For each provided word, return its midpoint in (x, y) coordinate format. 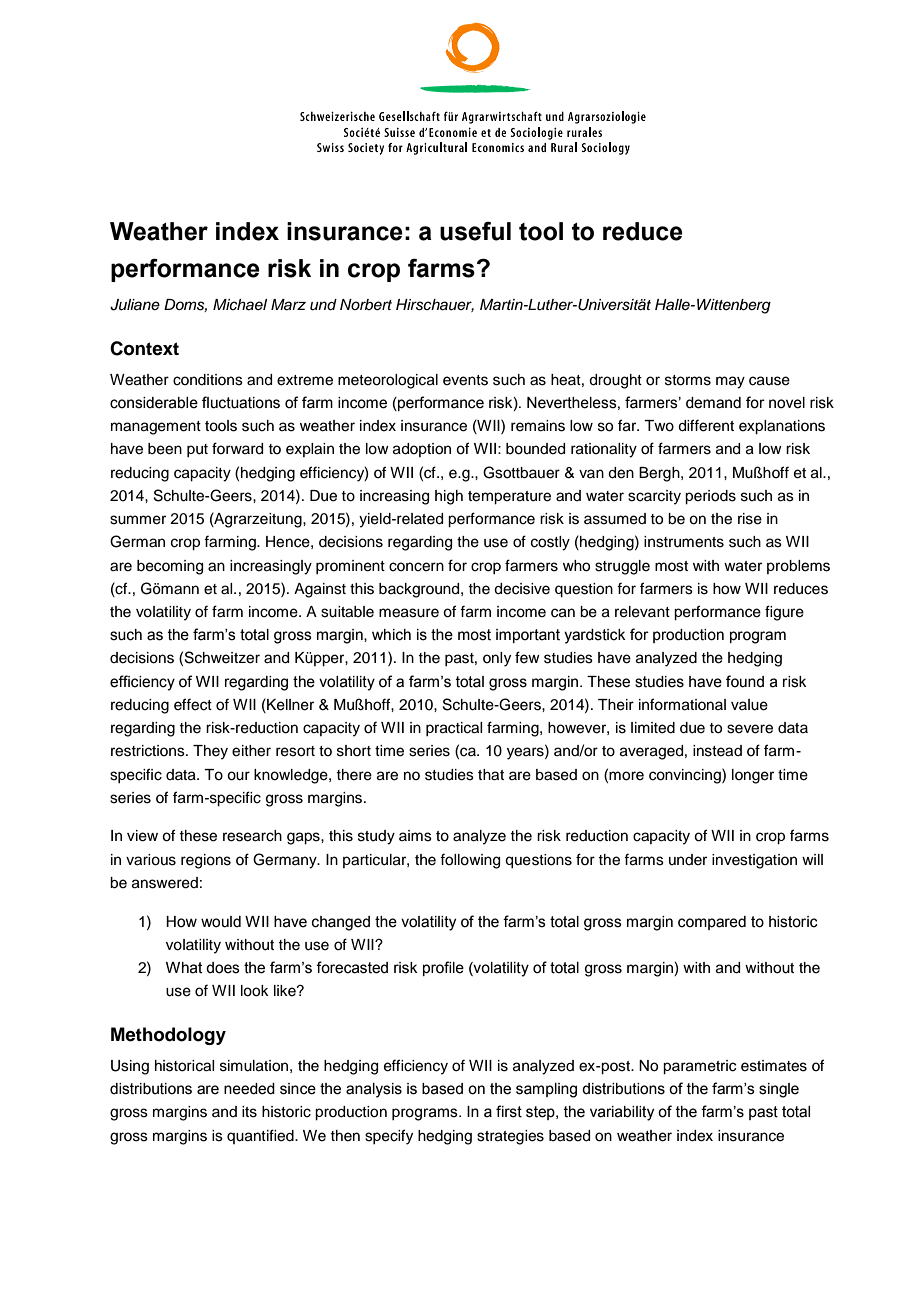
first (509, 1111)
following (470, 861)
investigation (754, 861)
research (252, 836)
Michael (240, 305)
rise (750, 519)
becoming (170, 567)
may (730, 382)
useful (475, 231)
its (249, 1112)
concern (416, 567)
